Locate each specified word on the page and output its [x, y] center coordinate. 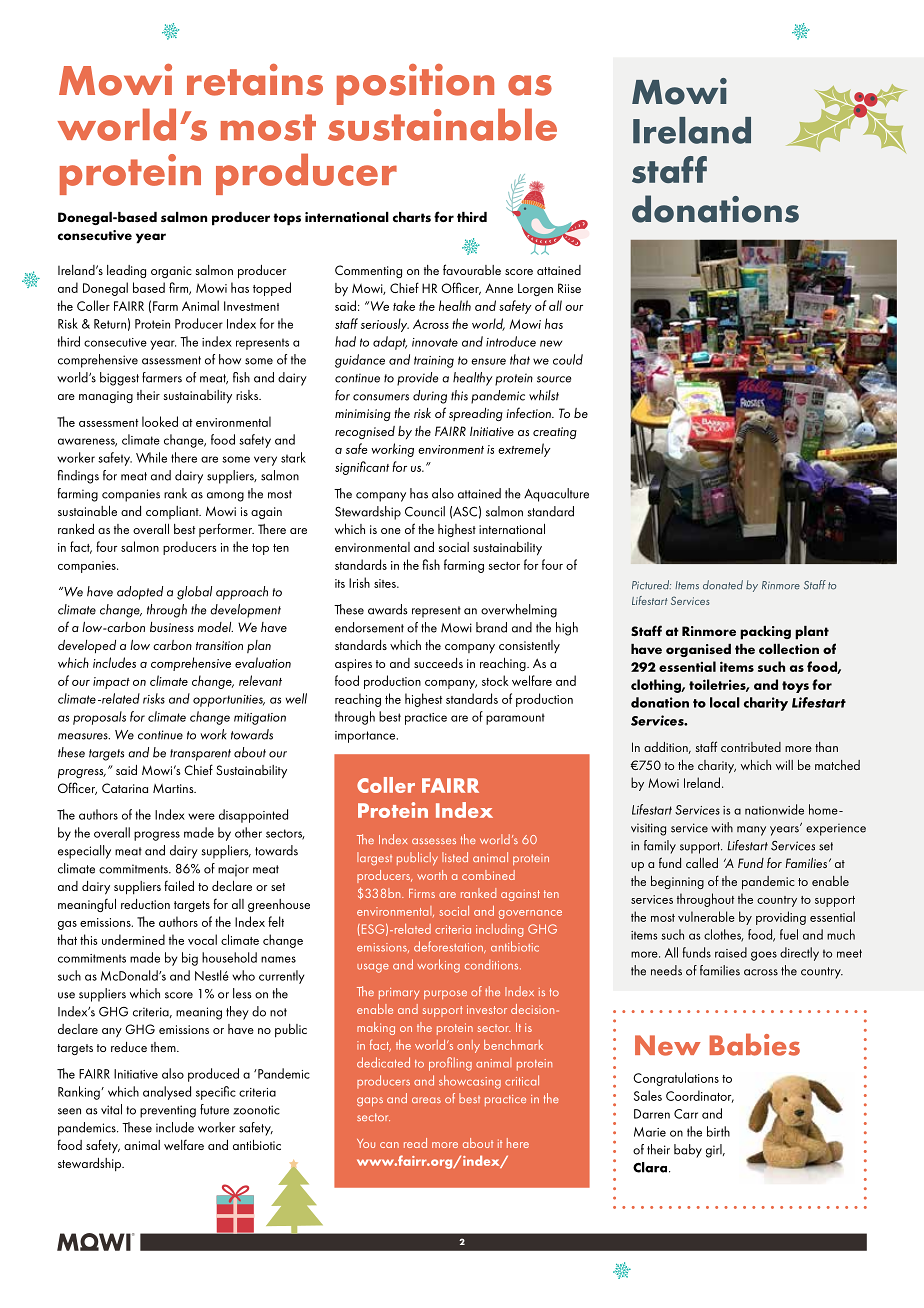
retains [255, 80]
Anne [499, 288]
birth [718, 1131]
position [415, 84]
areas [426, 1100]
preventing [168, 1111]
